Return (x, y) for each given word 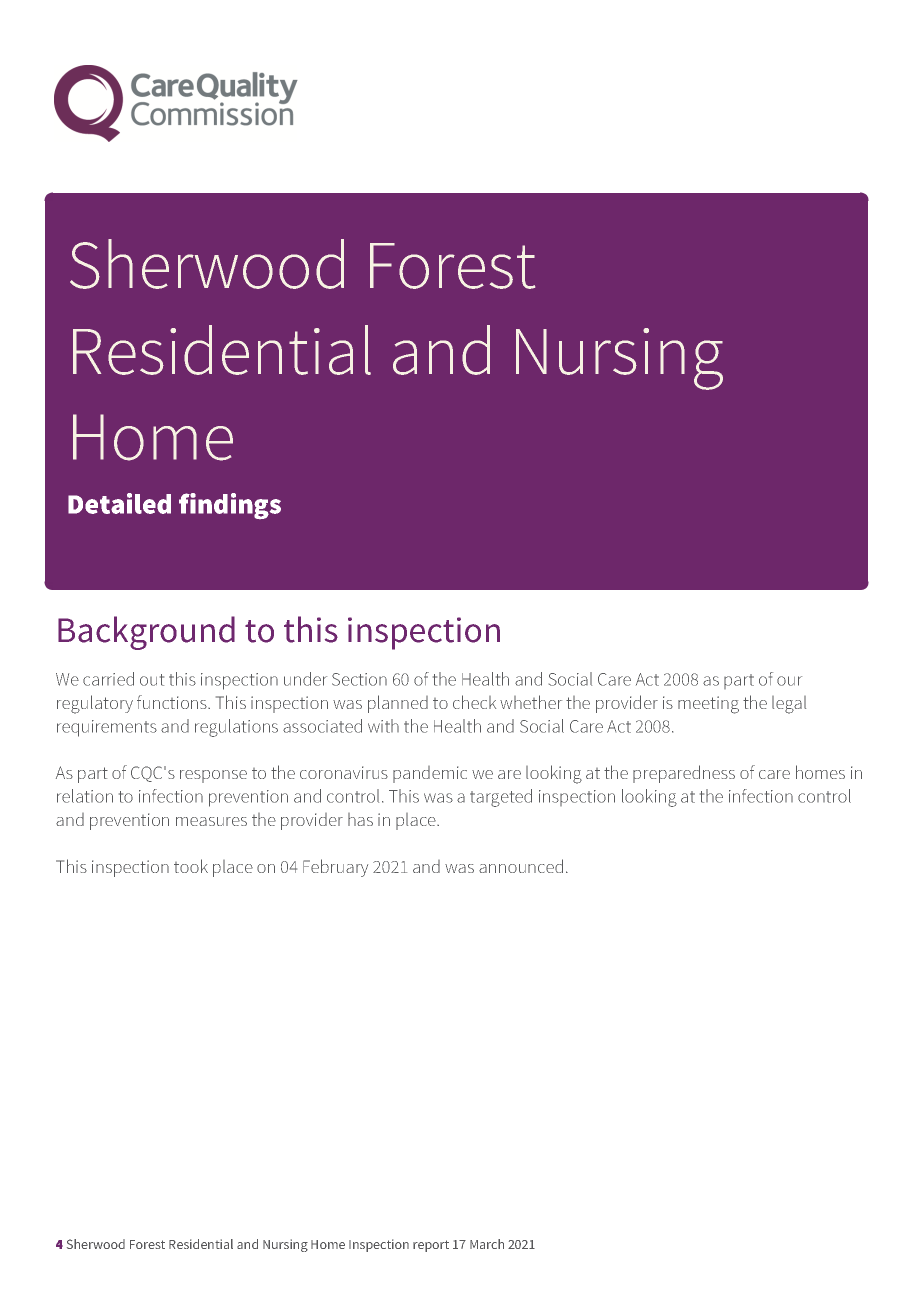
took (191, 866)
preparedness (684, 774)
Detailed (119, 503)
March (487, 1244)
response (213, 776)
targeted (501, 798)
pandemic (430, 774)
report (431, 1246)
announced (521, 866)
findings (230, 506)
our (789, 681)
